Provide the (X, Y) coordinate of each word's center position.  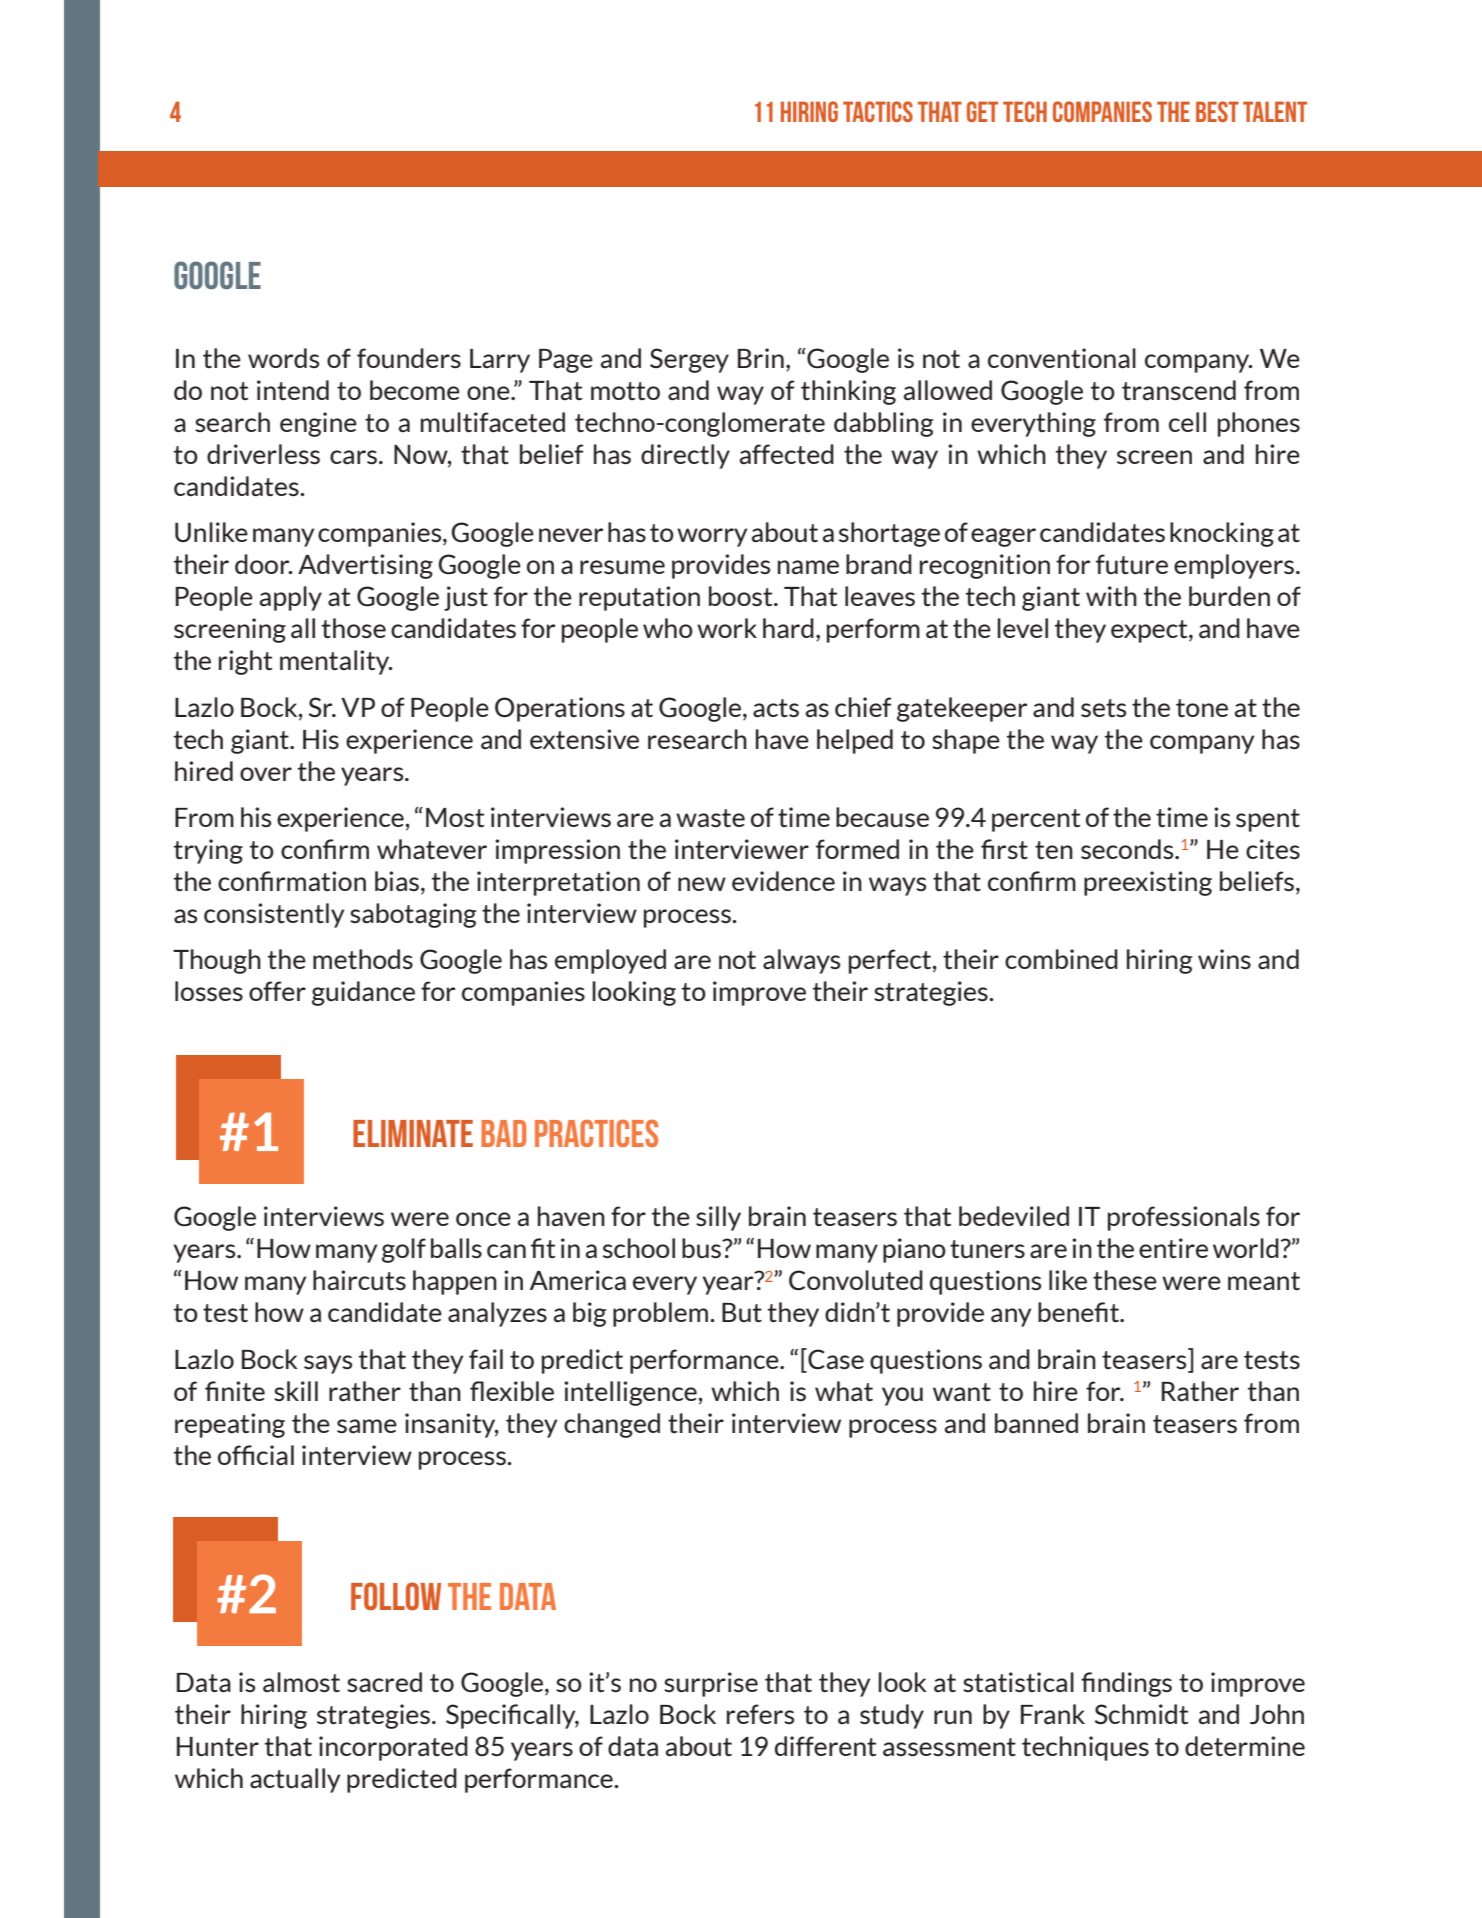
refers (760, 1714)
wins (1224, 959)
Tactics (878, 111)
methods (363, 959)
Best (1217, 111)
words (283, 358)
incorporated (393, 1748)
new (702, 884)
